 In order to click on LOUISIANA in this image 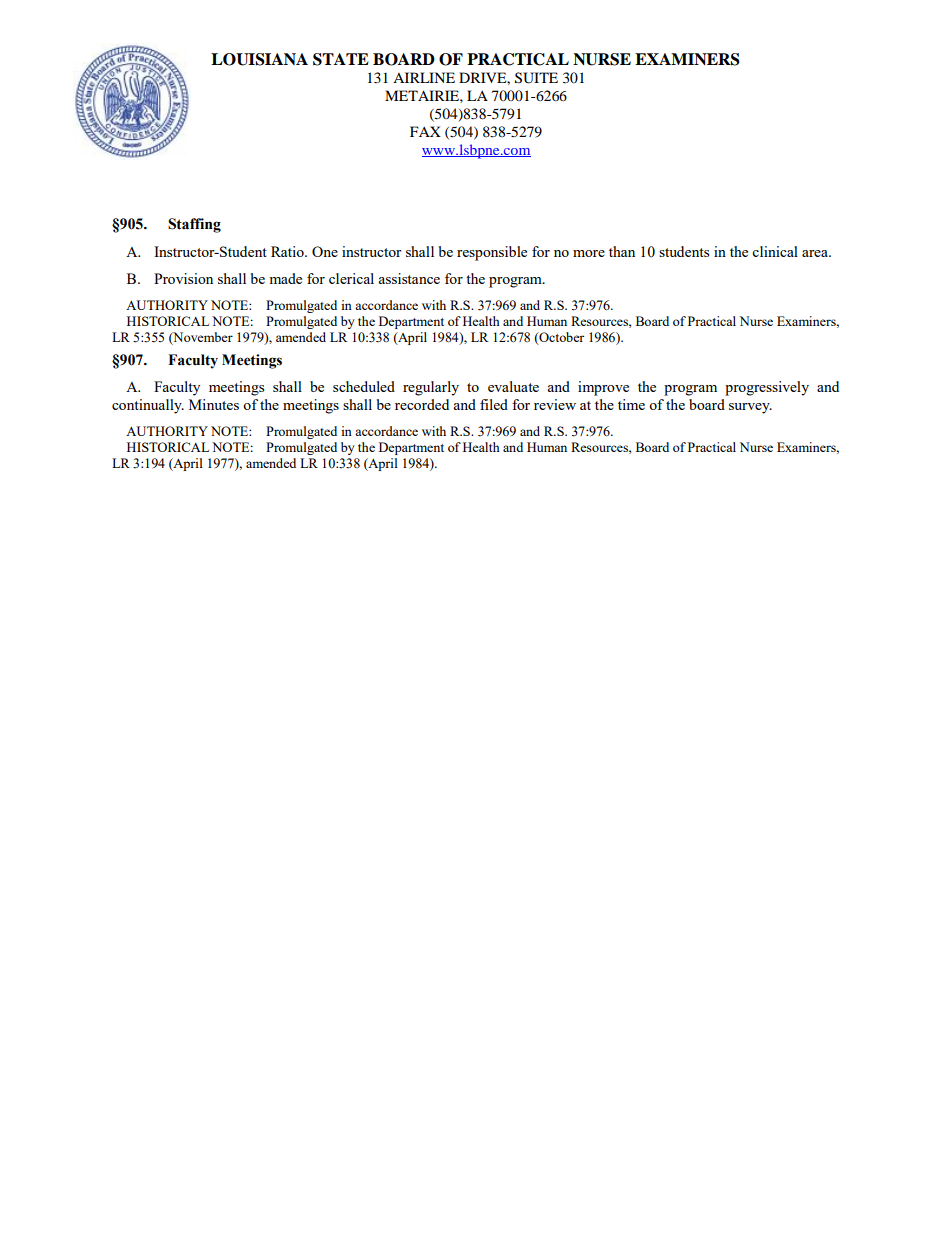, I will do `click(259, 59)`.
